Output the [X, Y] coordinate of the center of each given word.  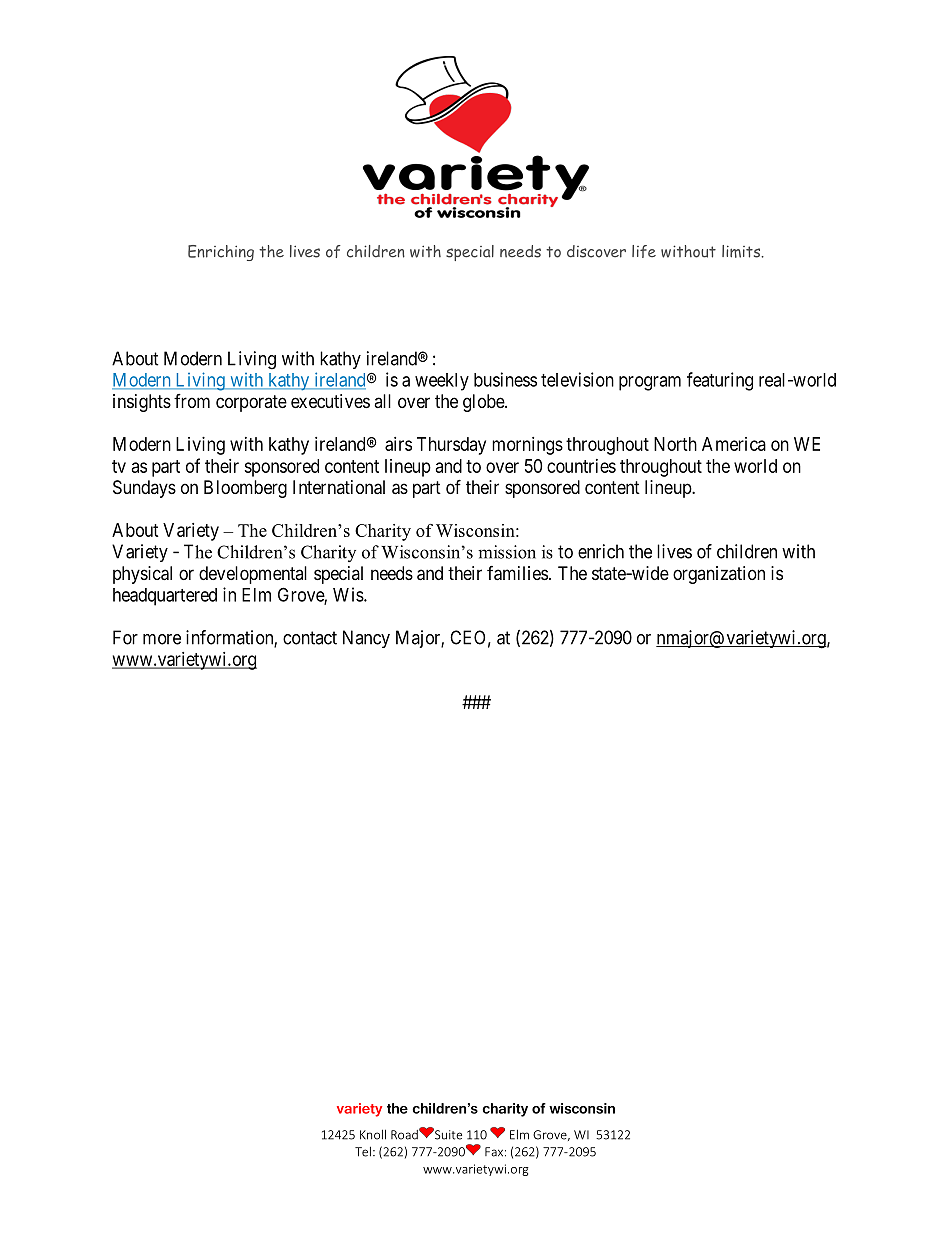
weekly [442, 382]
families [517, 573]
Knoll [373, 1134]
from [192, 401]
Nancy [366, 639]
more [162, 639]
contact [310, 638]
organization [719, 575]
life [644, 251]
